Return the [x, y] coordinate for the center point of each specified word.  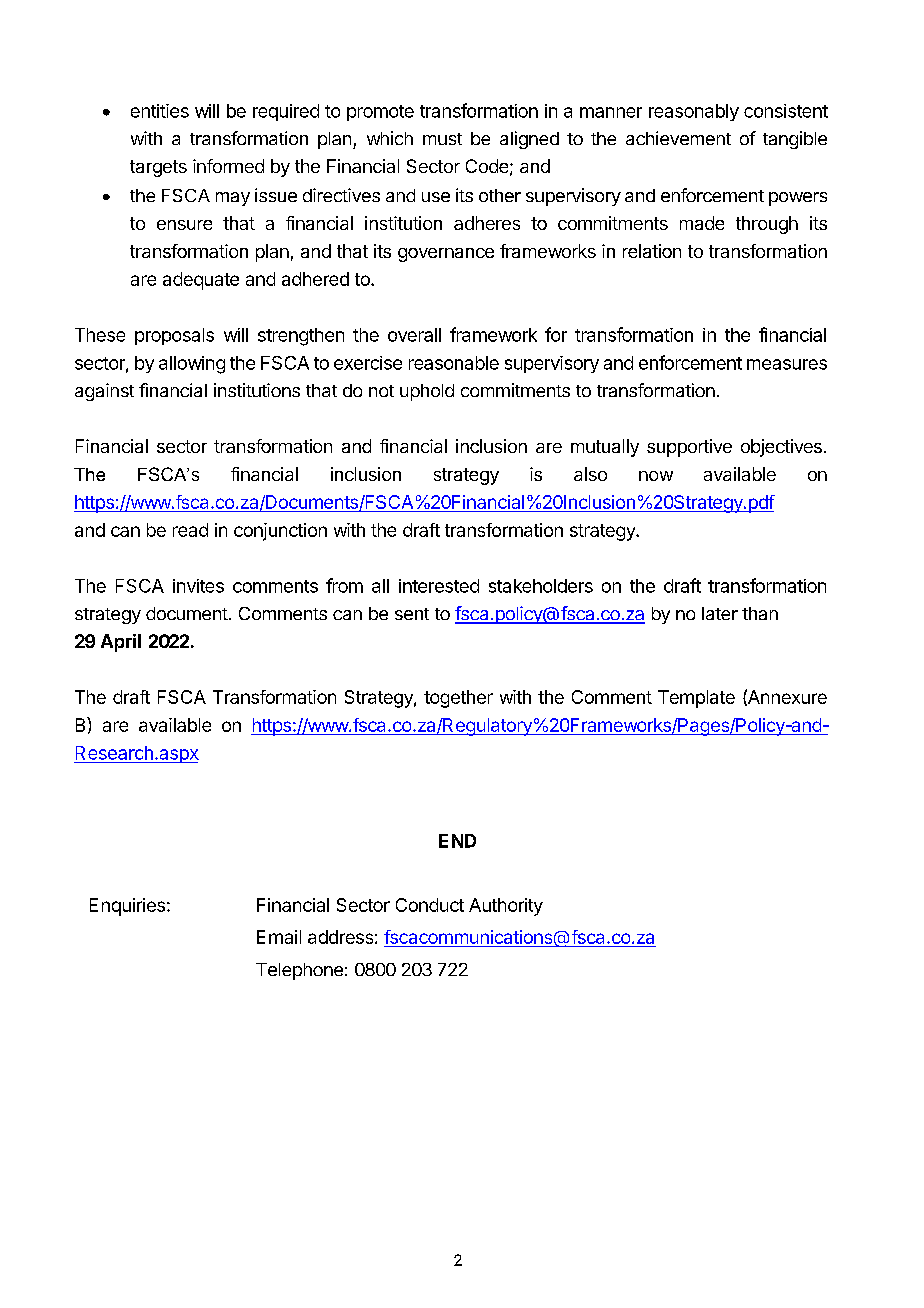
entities [160, 111]
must [442, 139]
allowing [192, 365]
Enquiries [127, 907]
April [121, 643]
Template [696, 699]
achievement [678, 138]
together [458, 699]
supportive [689, 448]
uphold [427, 392]
